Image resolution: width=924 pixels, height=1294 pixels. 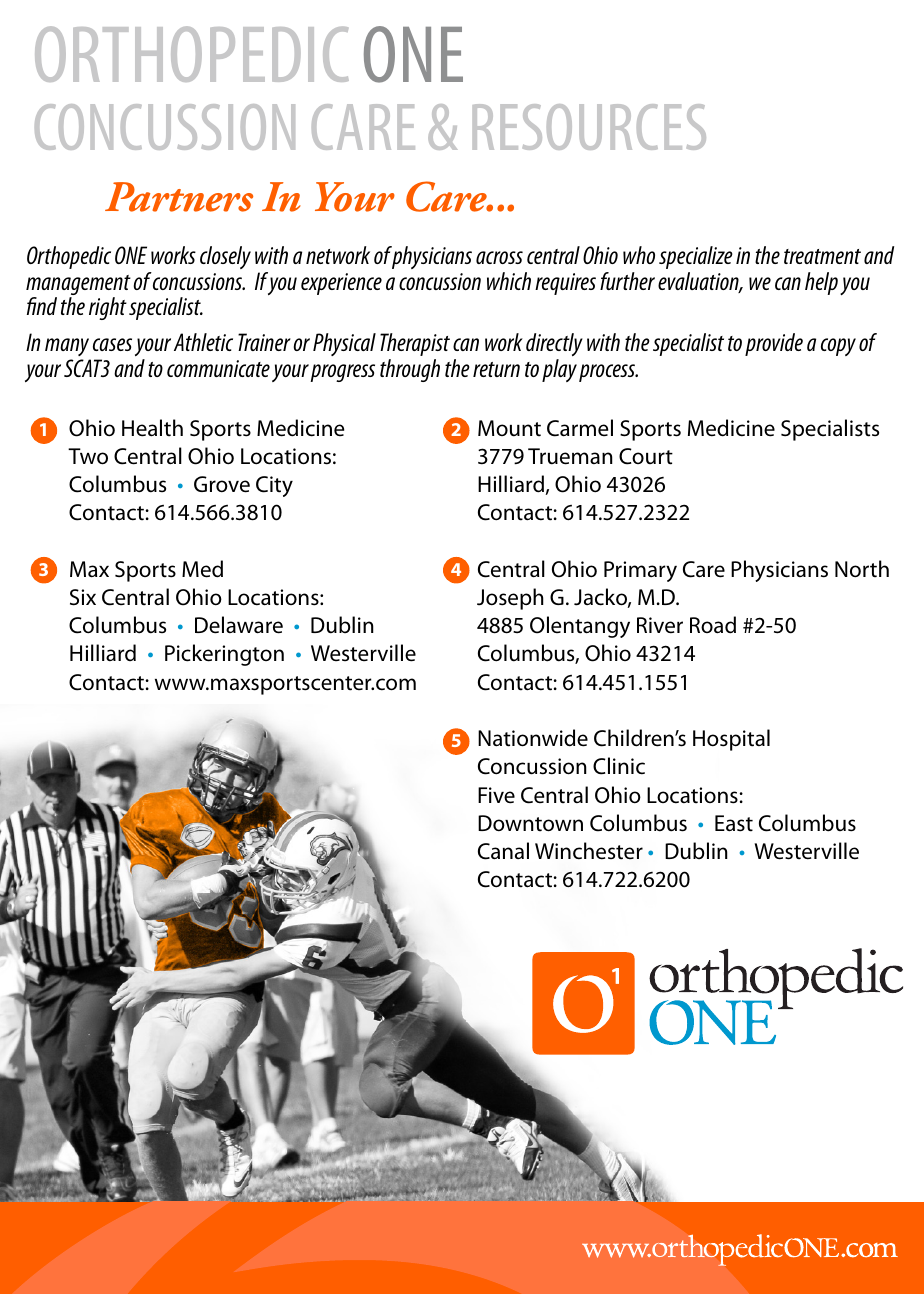 What do you see at coordinates (179, 197) in the document?
I see `Partners` at bounding box center [179, 197].
